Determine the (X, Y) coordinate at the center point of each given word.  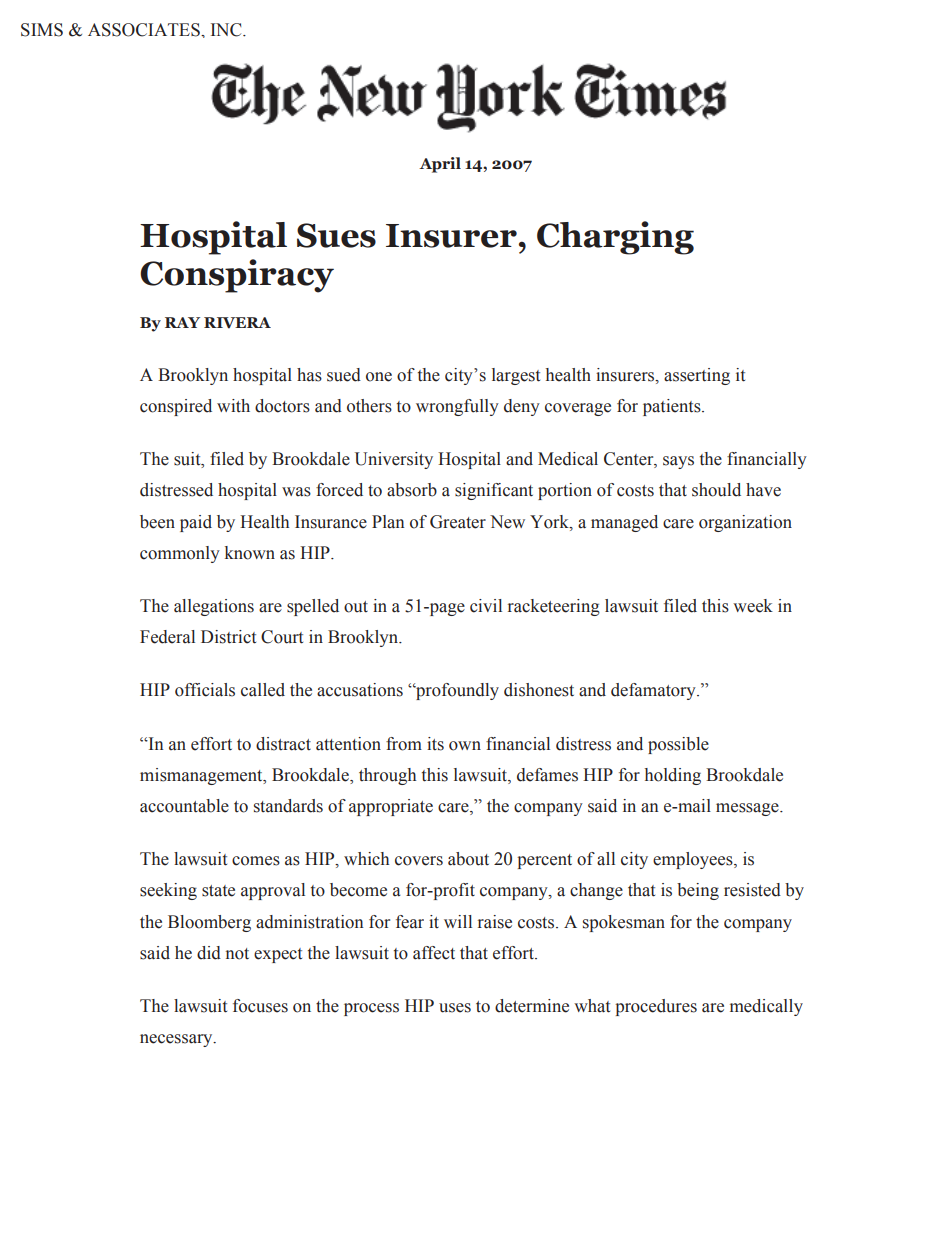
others (369, 406)
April (440, 165)
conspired (176, 407)
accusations (360, 690)
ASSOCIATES (145, 30)
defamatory (654, 691)
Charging (615, 238)
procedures (656, 1007)
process (371, 1009)
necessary (177, 1040)
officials (205, 690)
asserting (697, 376)
